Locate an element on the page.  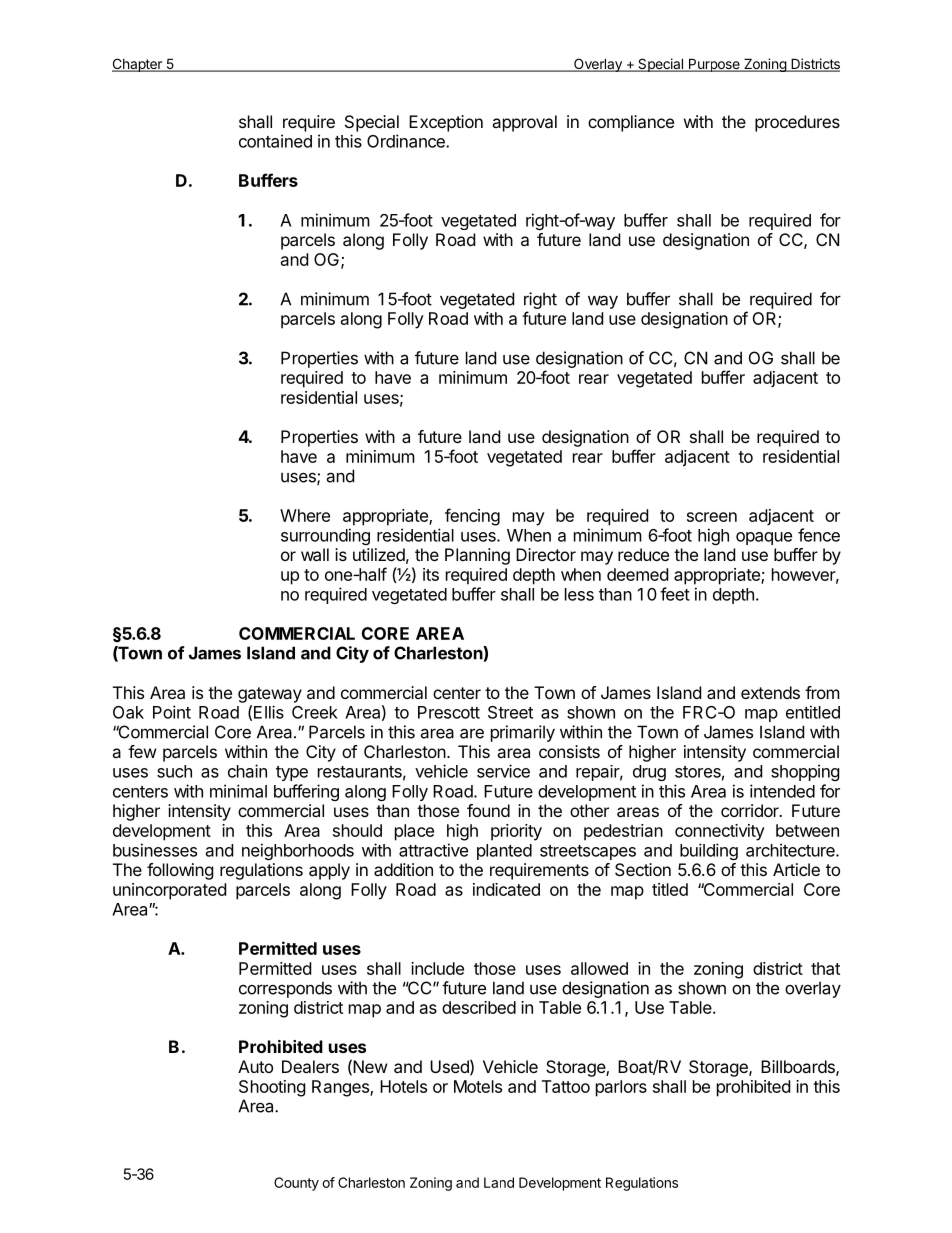
Exception is located at coordinates (446, 123).
